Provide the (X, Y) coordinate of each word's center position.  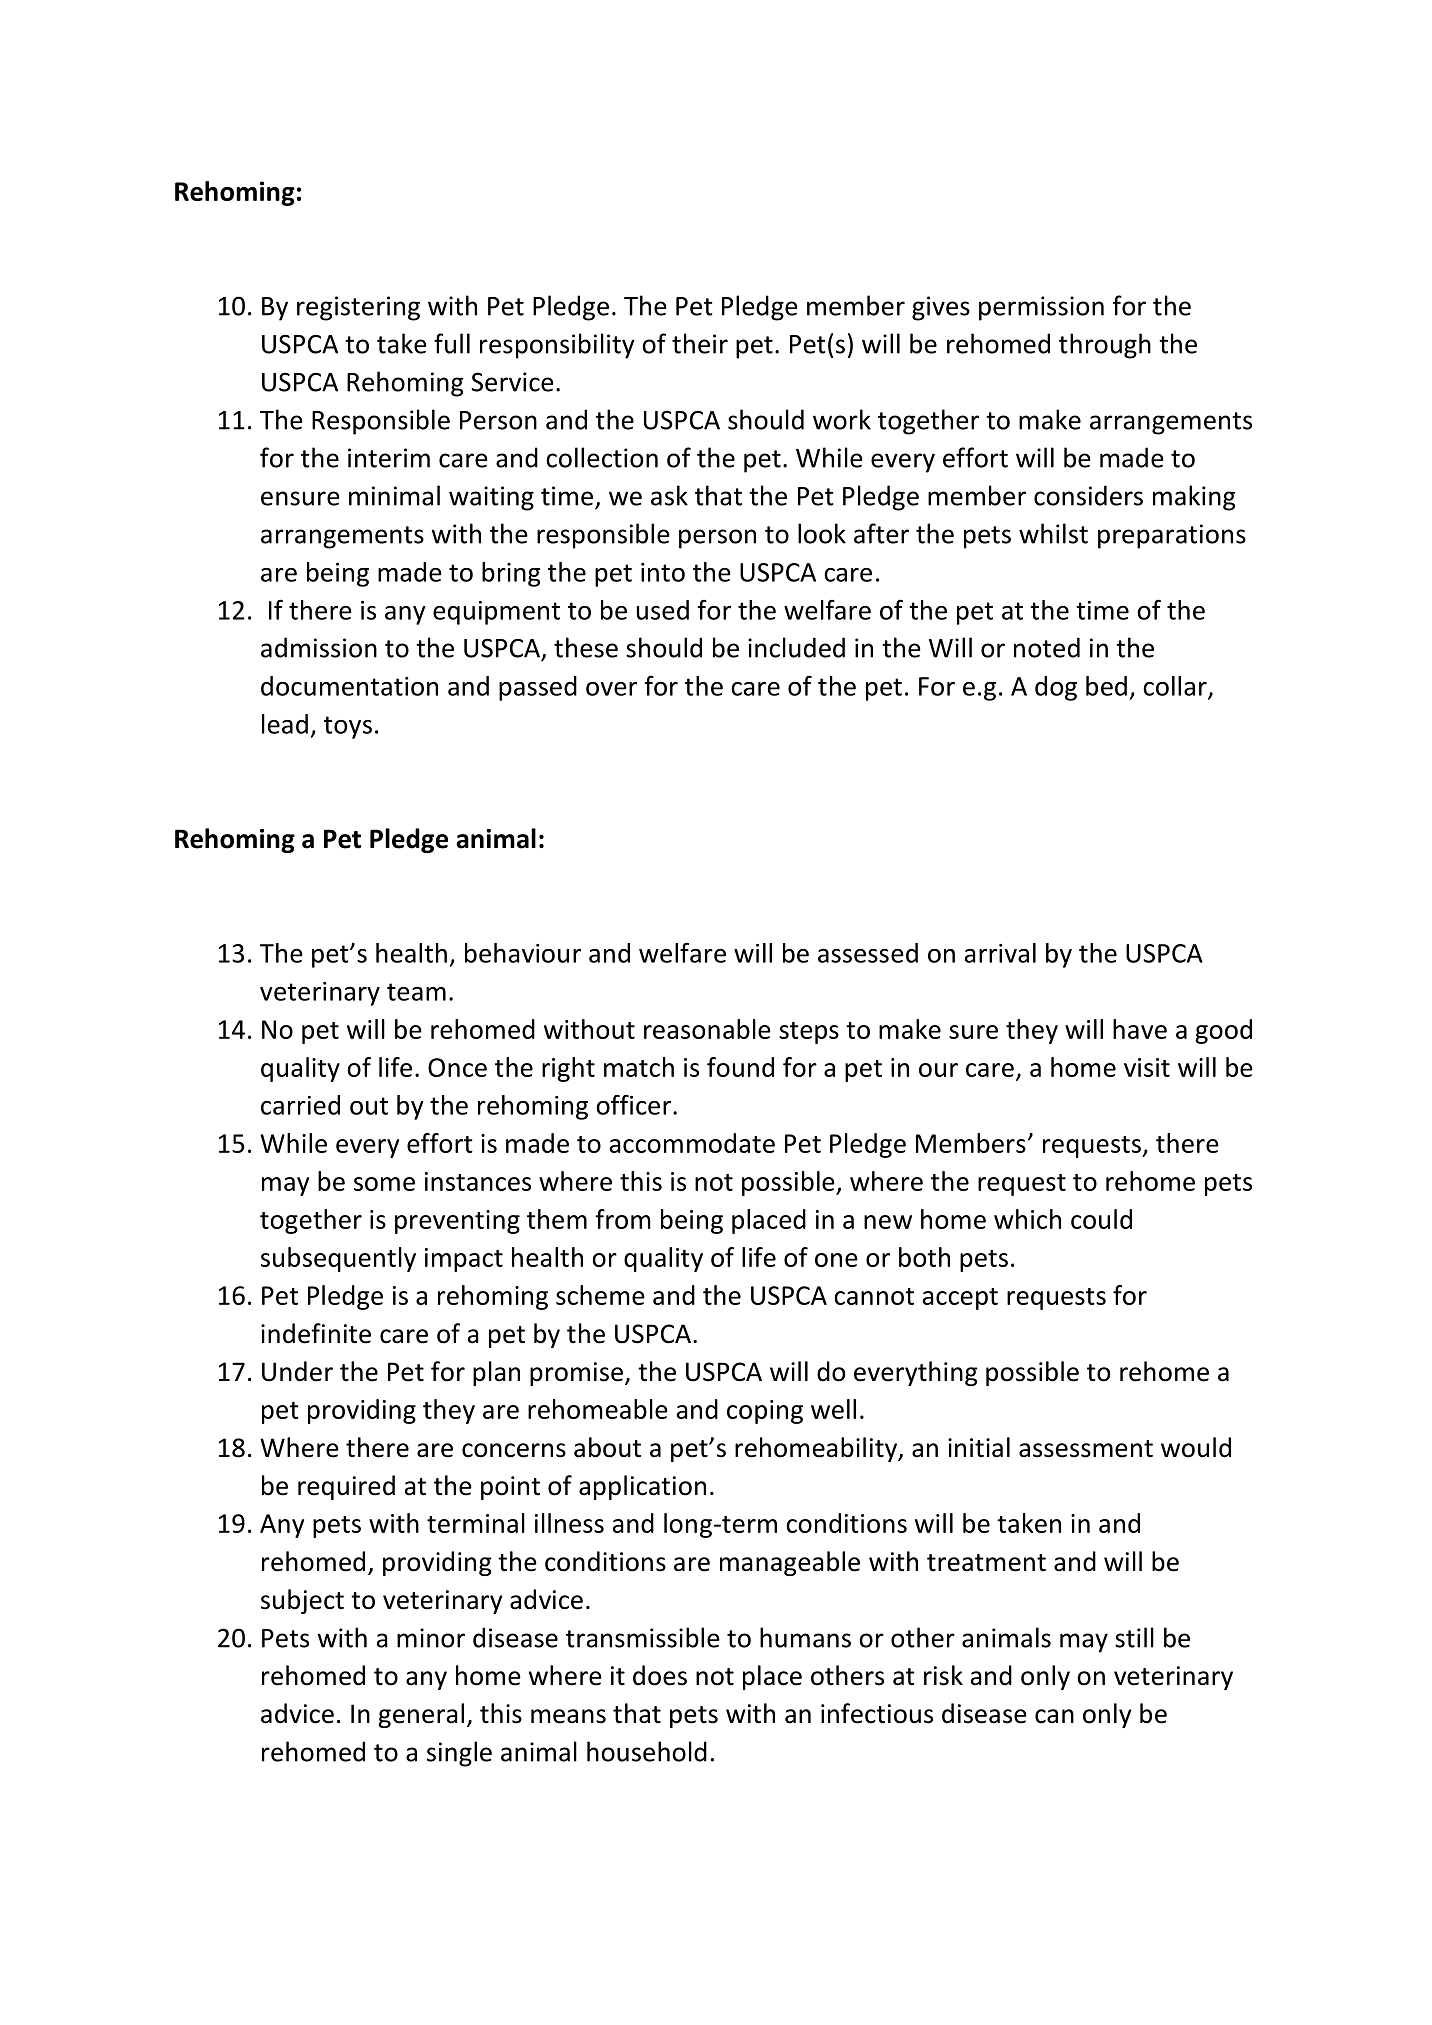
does (660, 1675)
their (700, 343)
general (421, 1715)
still (1134, 1637)
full (452, 343)
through (1105, 346)
